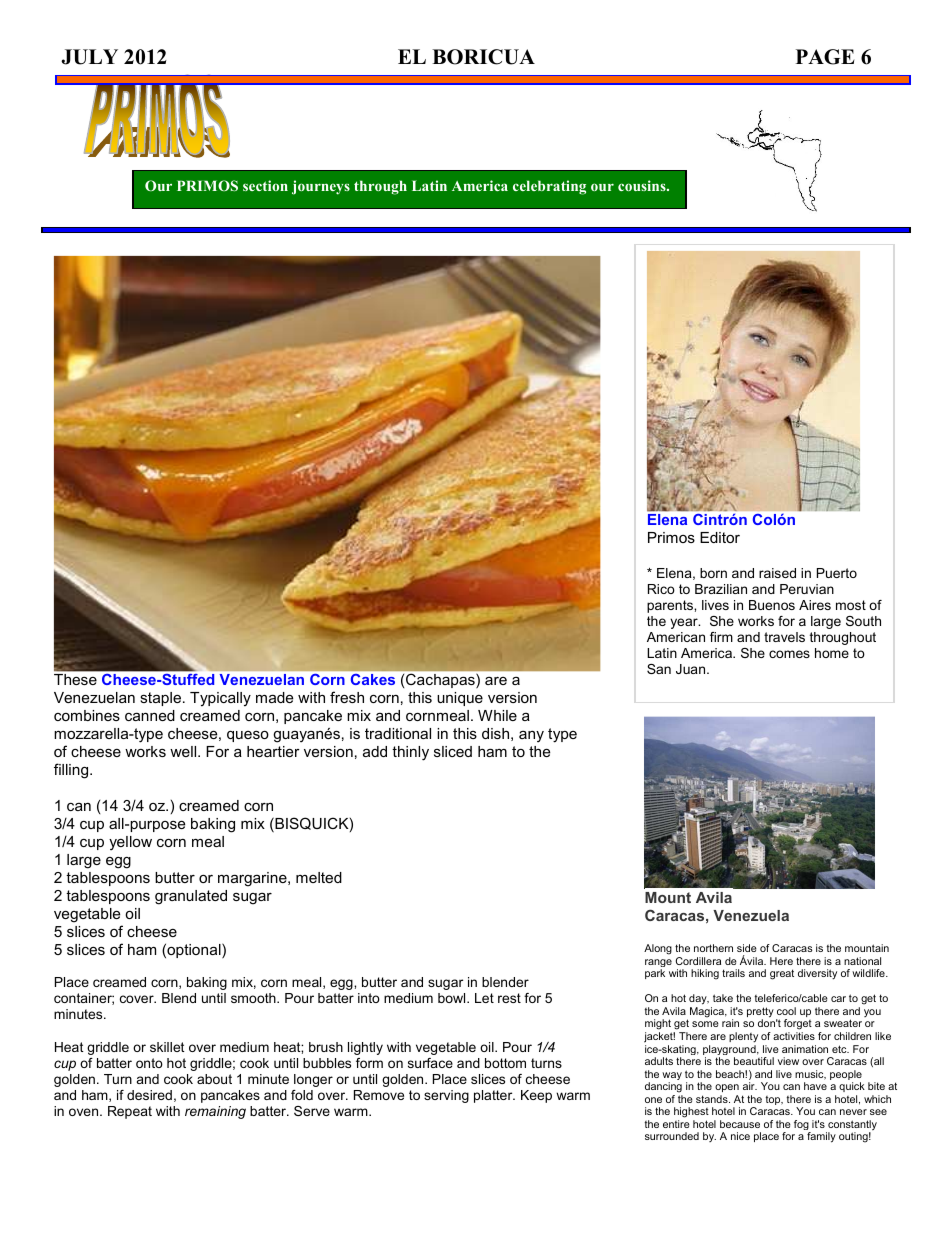 This screenshot has height=1233, width=952. Describe the element at coordinates (162, 699) in the screenshot. I see `staple` at that location.
